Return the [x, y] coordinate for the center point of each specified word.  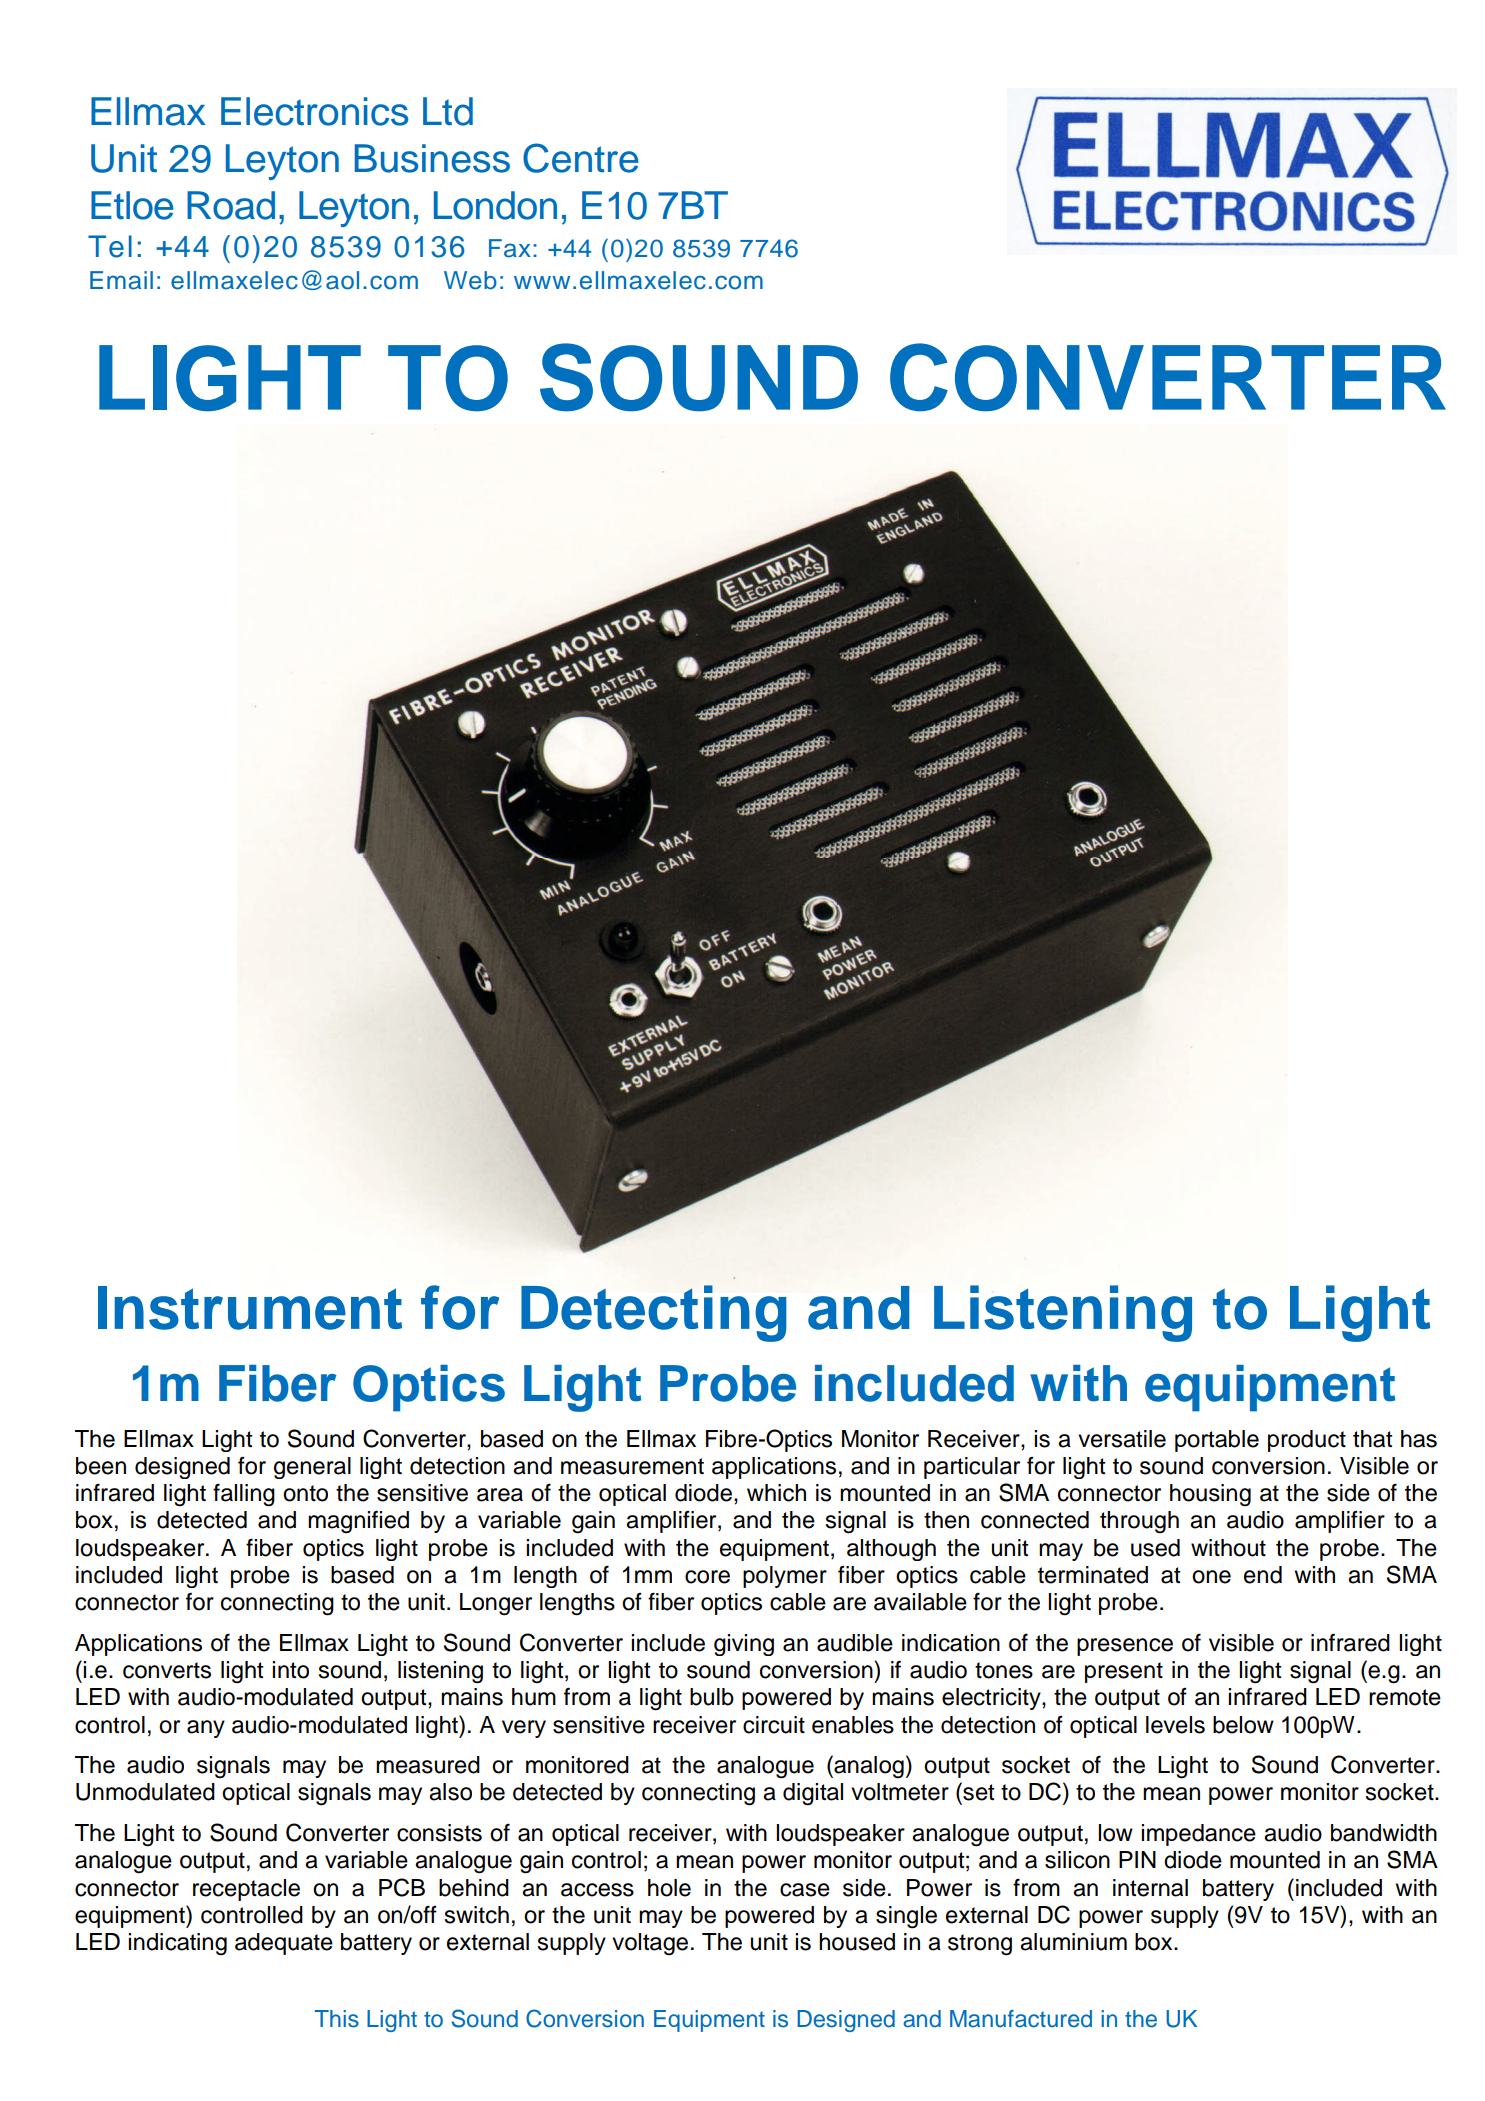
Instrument [250, 1308]
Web [470, 280]
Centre [581, 158]
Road [231, 205]
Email [121, 280]
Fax [510, 248]
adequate [284, 1944]
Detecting [654, 1313]
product [1307, 1441]
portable [1217, 1441]
